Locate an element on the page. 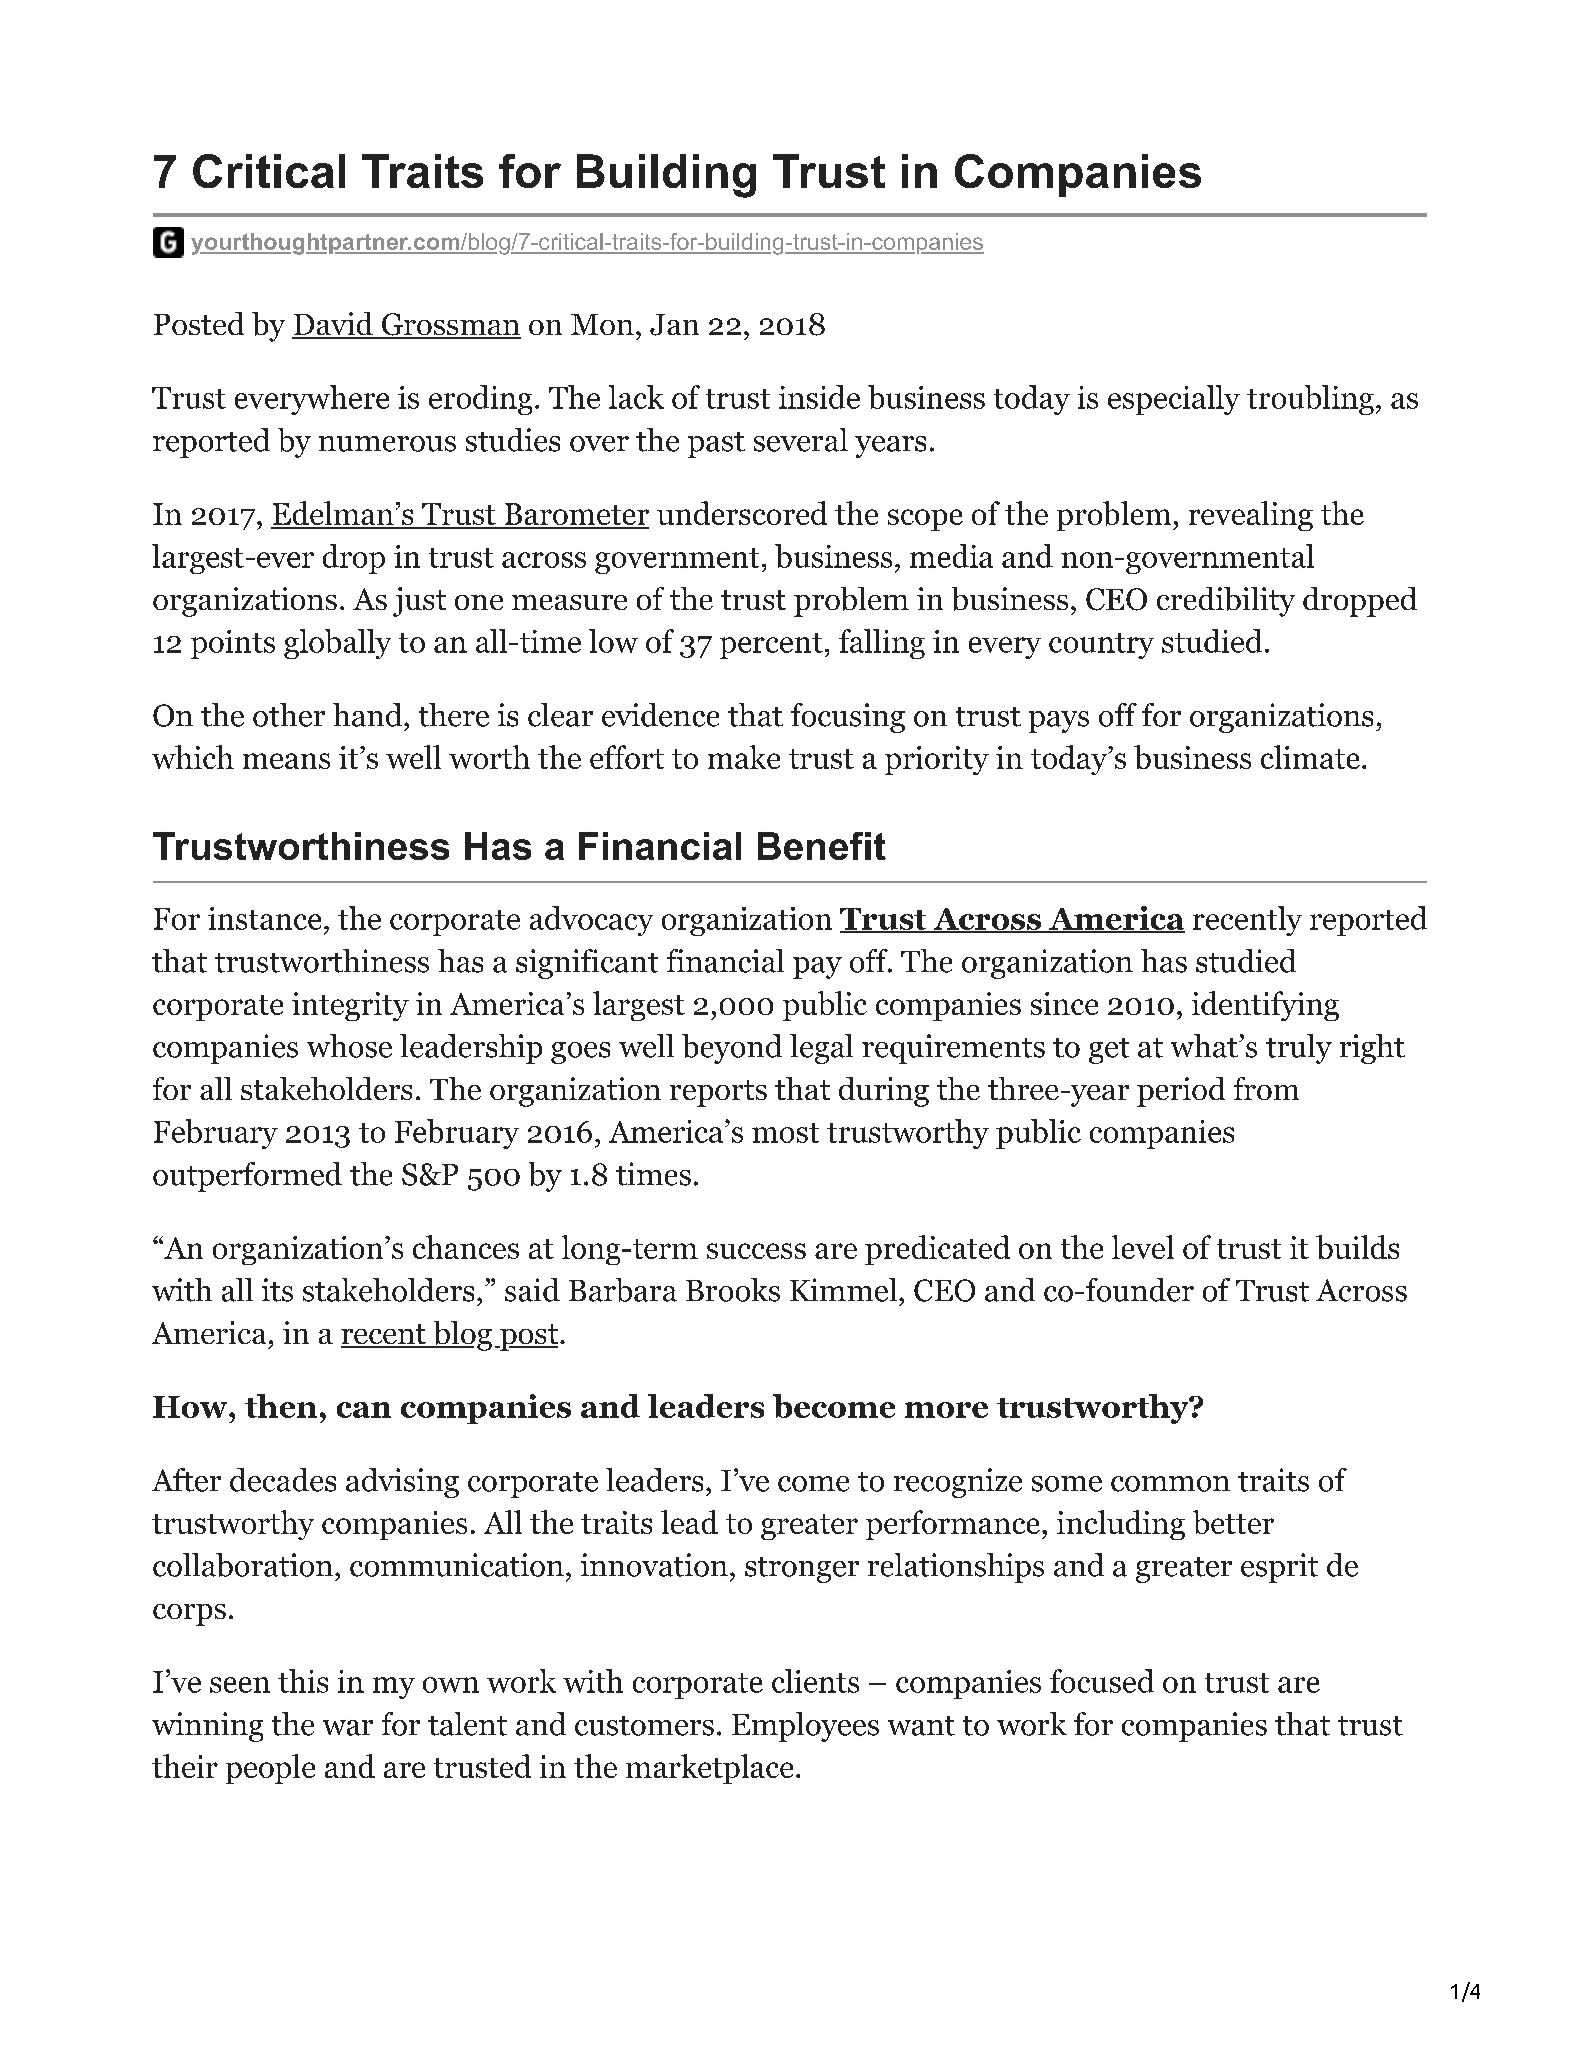 This image has width=1580, height=2045. especially is located at coordinates (1174, 400).
